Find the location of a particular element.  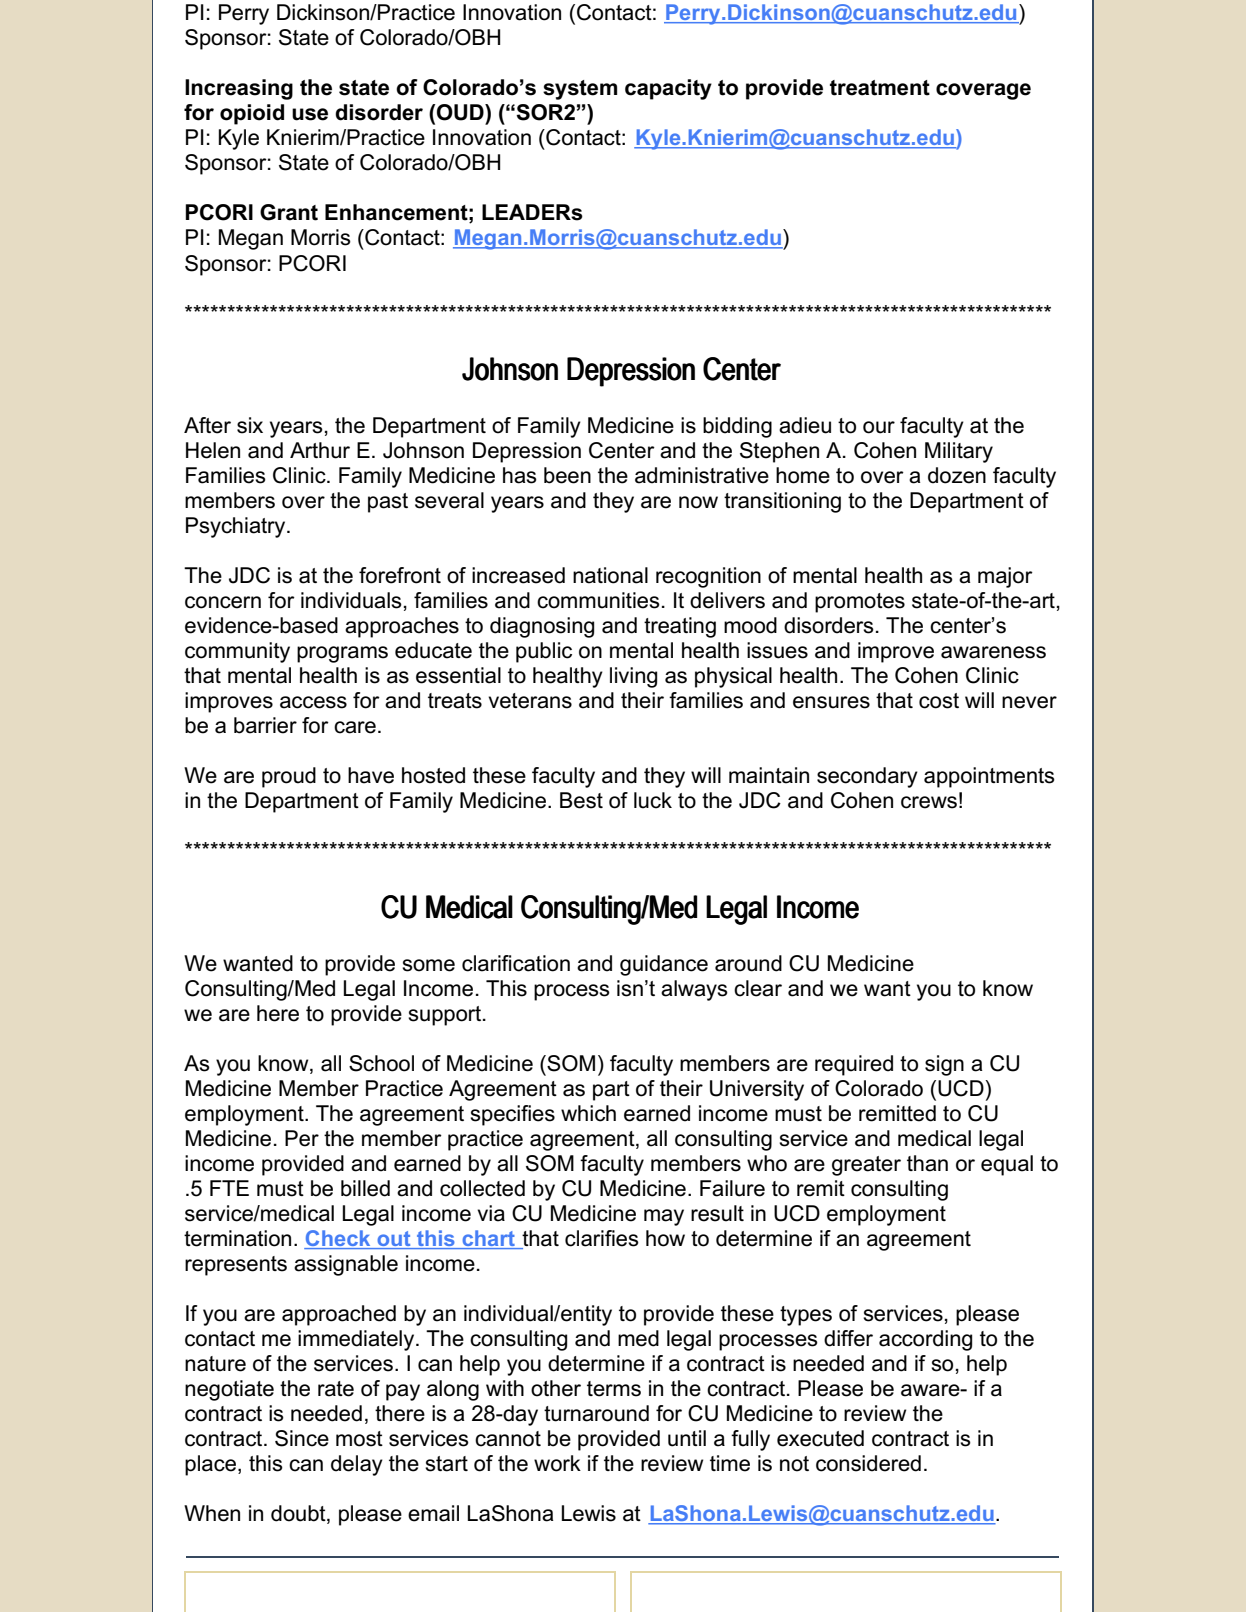

national is located at coordinates (610, 575).
